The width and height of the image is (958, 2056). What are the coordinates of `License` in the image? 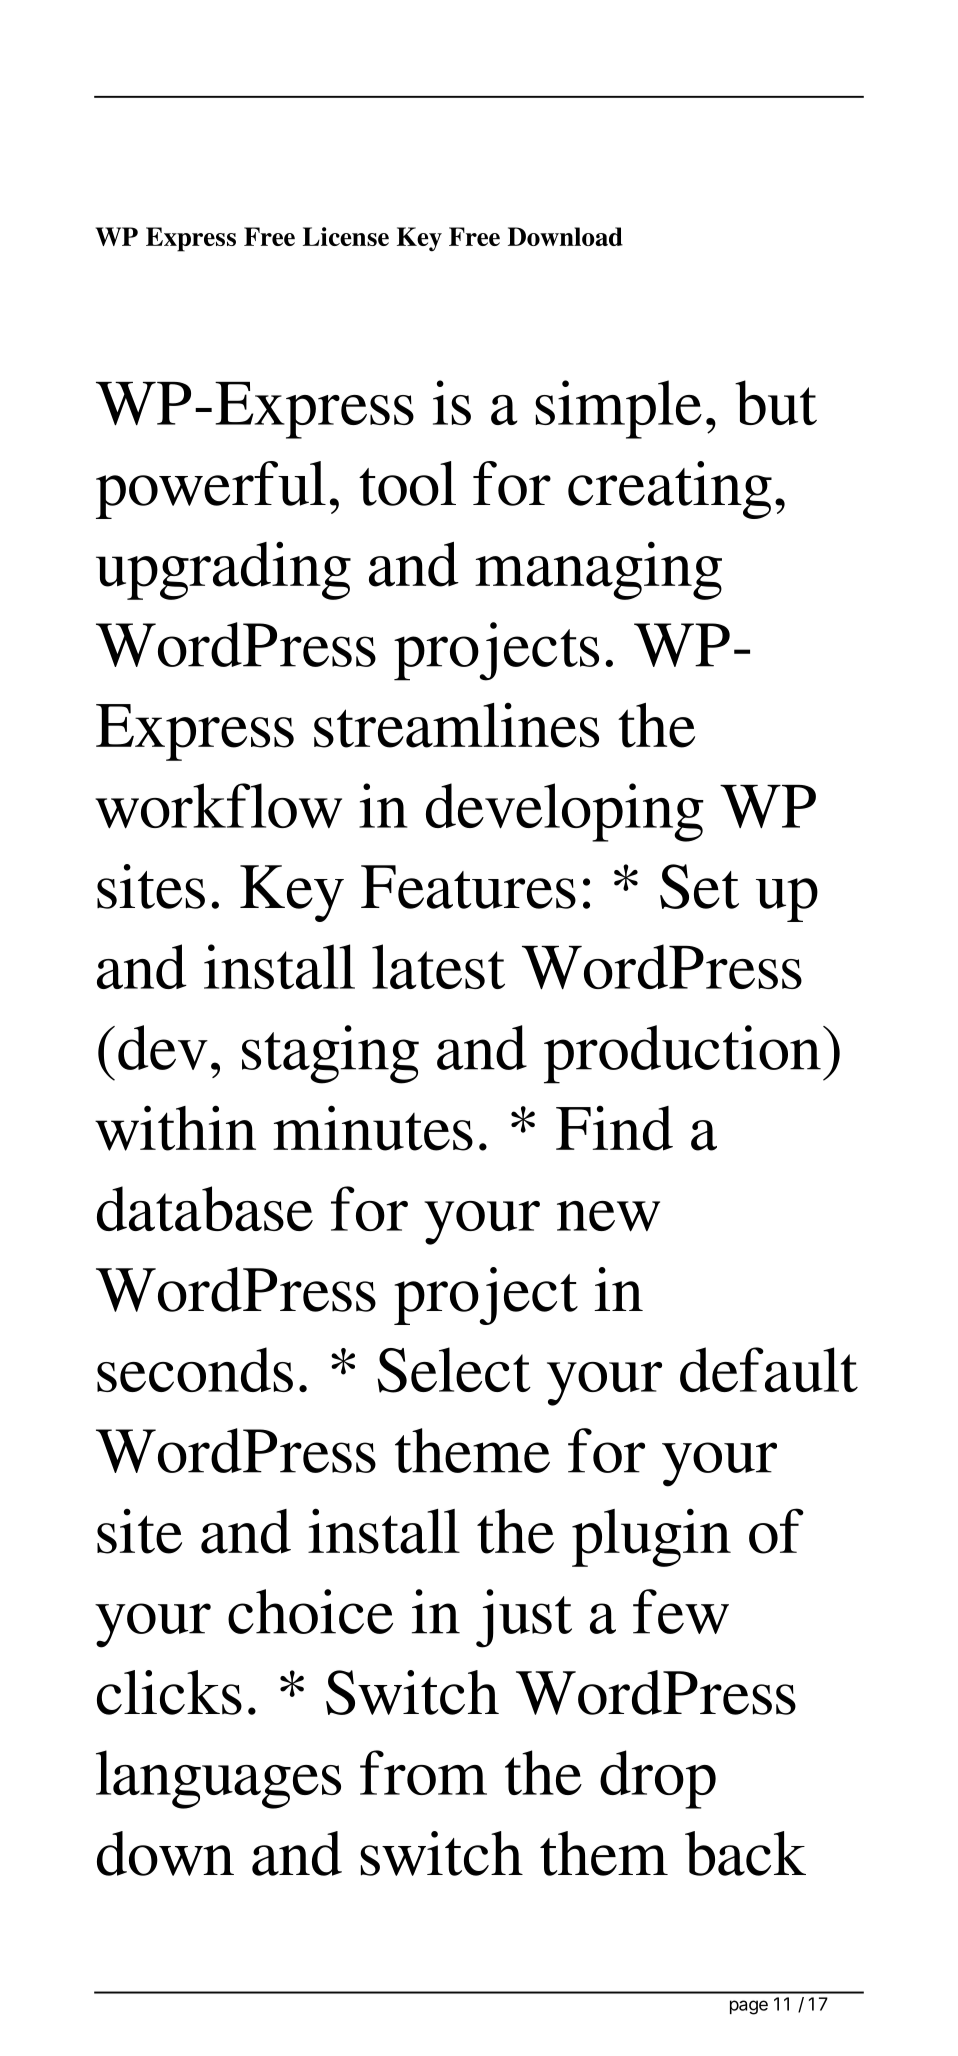 It's located at (346, 236).
